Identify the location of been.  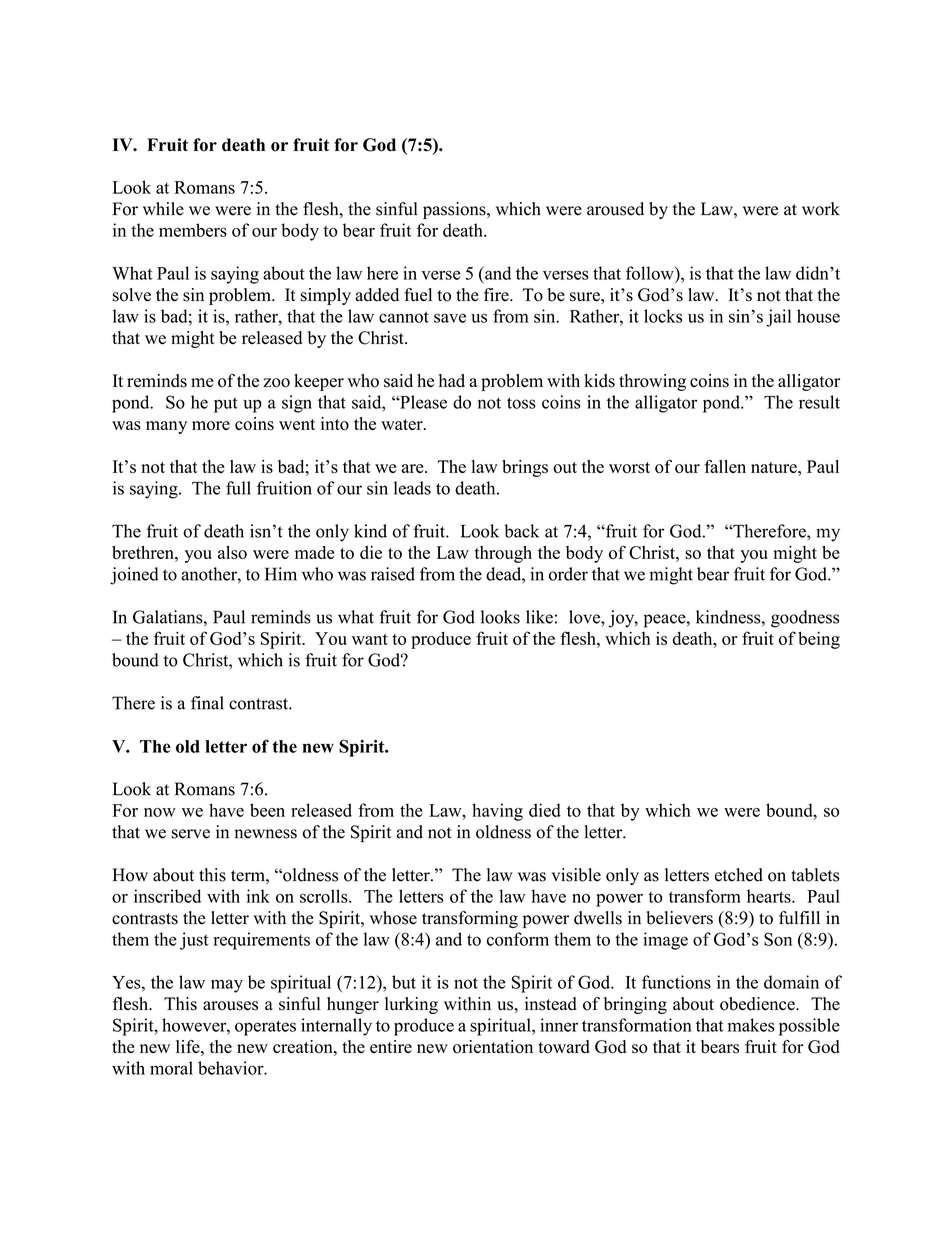
(267, 810).
